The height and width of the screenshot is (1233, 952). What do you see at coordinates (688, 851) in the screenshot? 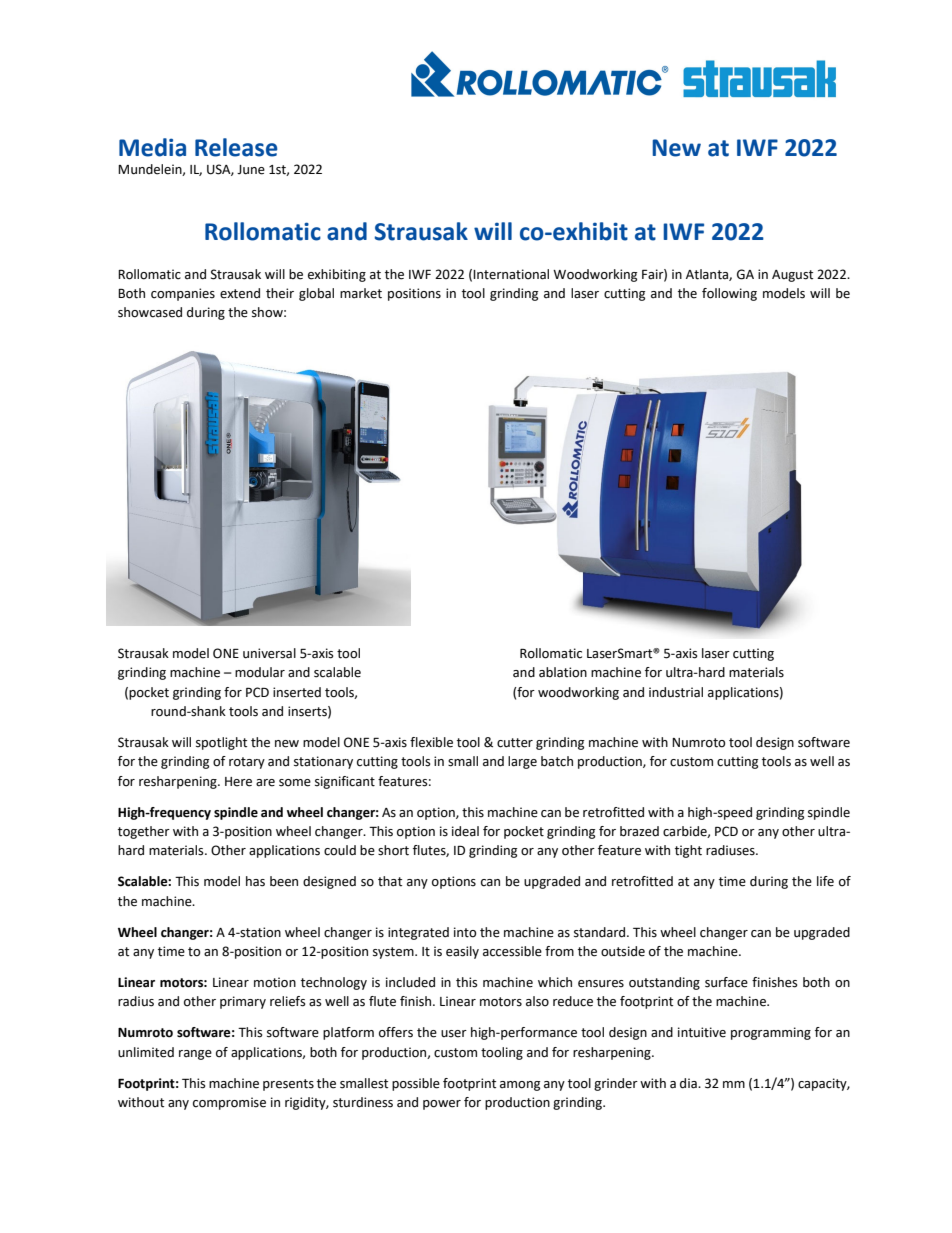
I see `tight` at bounding box center [688, 851].
